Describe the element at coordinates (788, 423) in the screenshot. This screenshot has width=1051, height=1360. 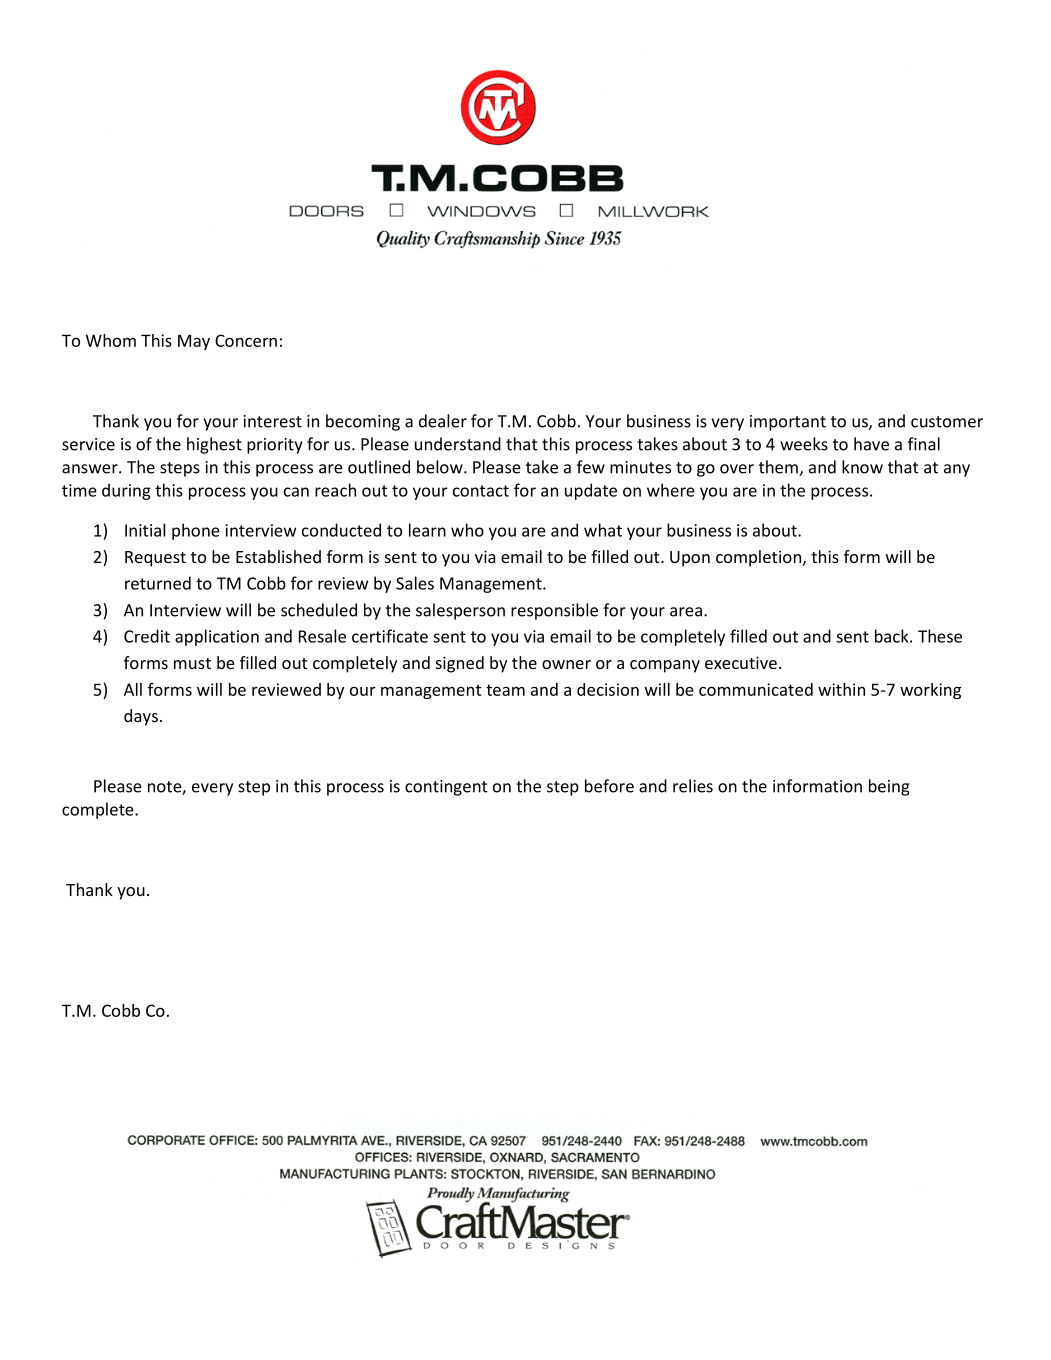
I see `important` at that location.
